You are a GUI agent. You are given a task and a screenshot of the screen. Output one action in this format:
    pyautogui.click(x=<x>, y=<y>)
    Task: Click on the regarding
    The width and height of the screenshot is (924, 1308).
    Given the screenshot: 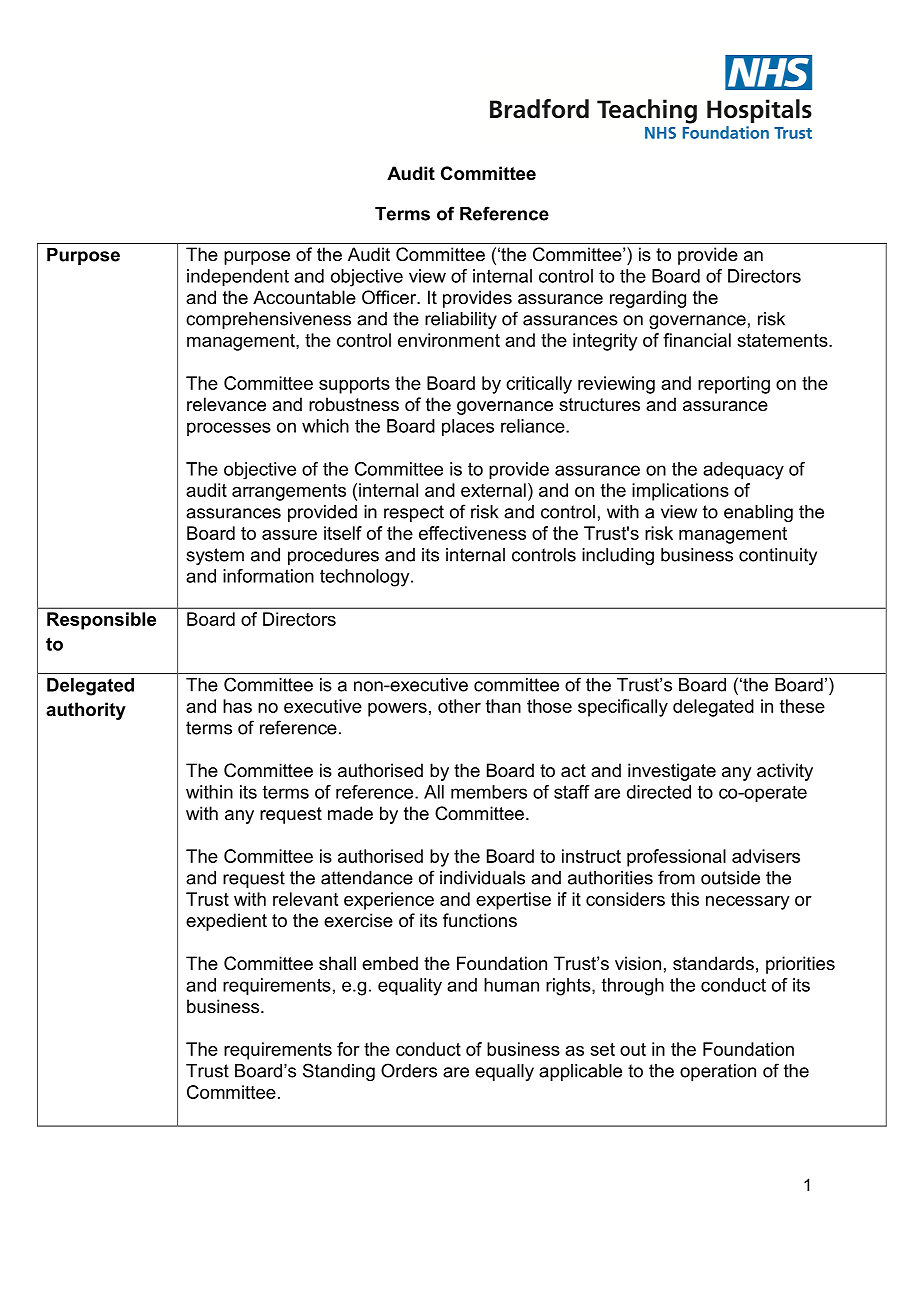 What is the action you would take?
    pyautogui.click(x=648, y=299)
